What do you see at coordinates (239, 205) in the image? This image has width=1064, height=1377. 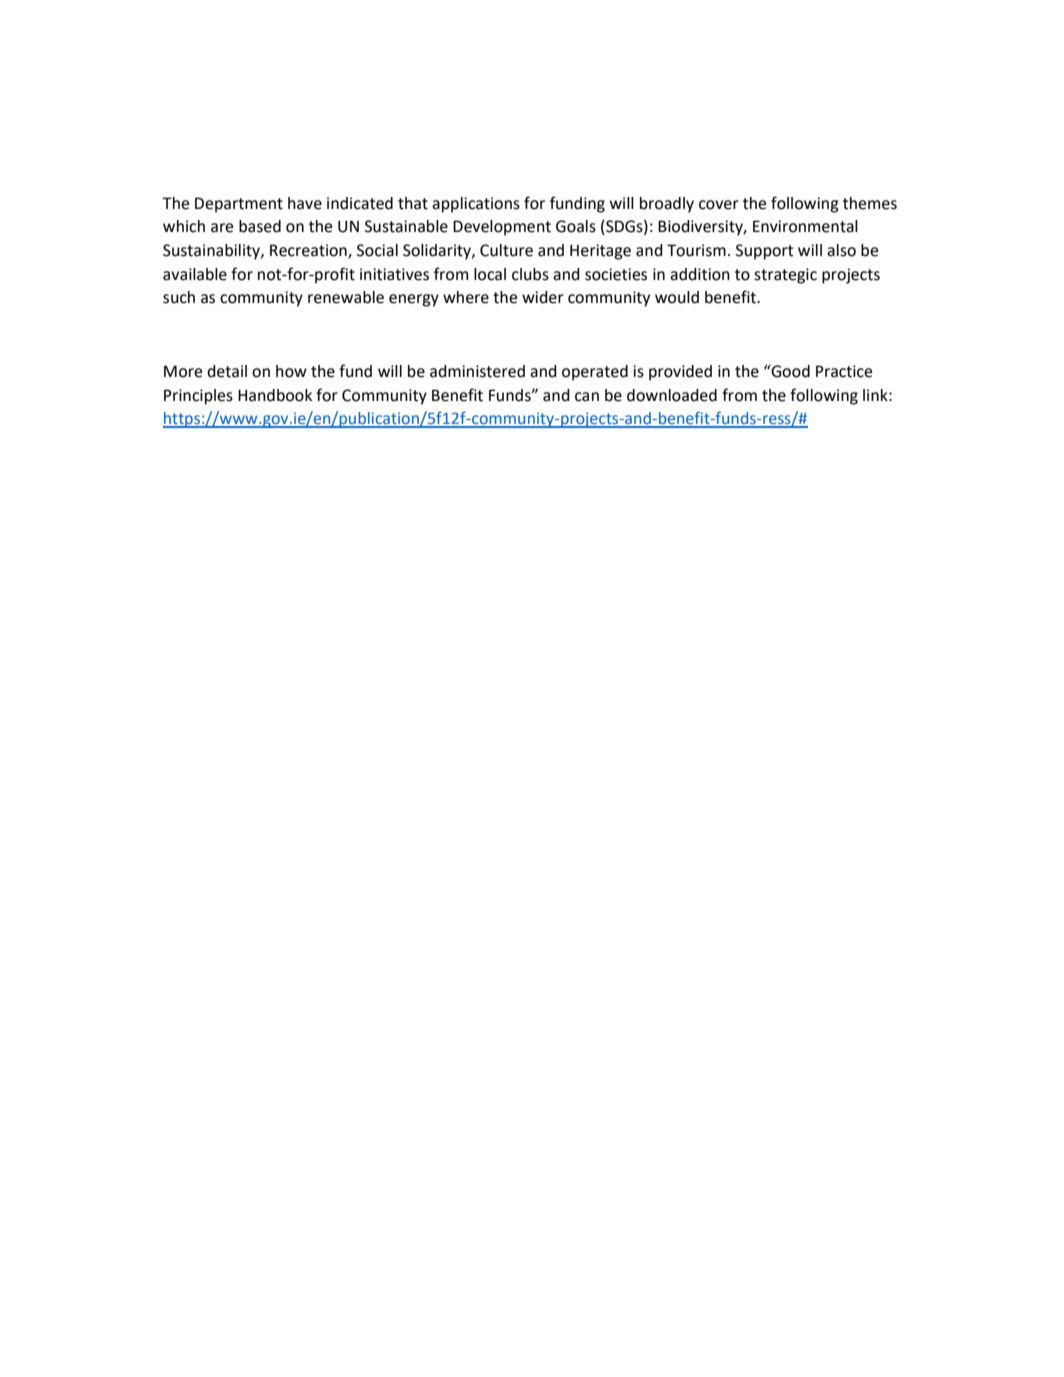 I see `Department` at bounding box center [239, 205].
